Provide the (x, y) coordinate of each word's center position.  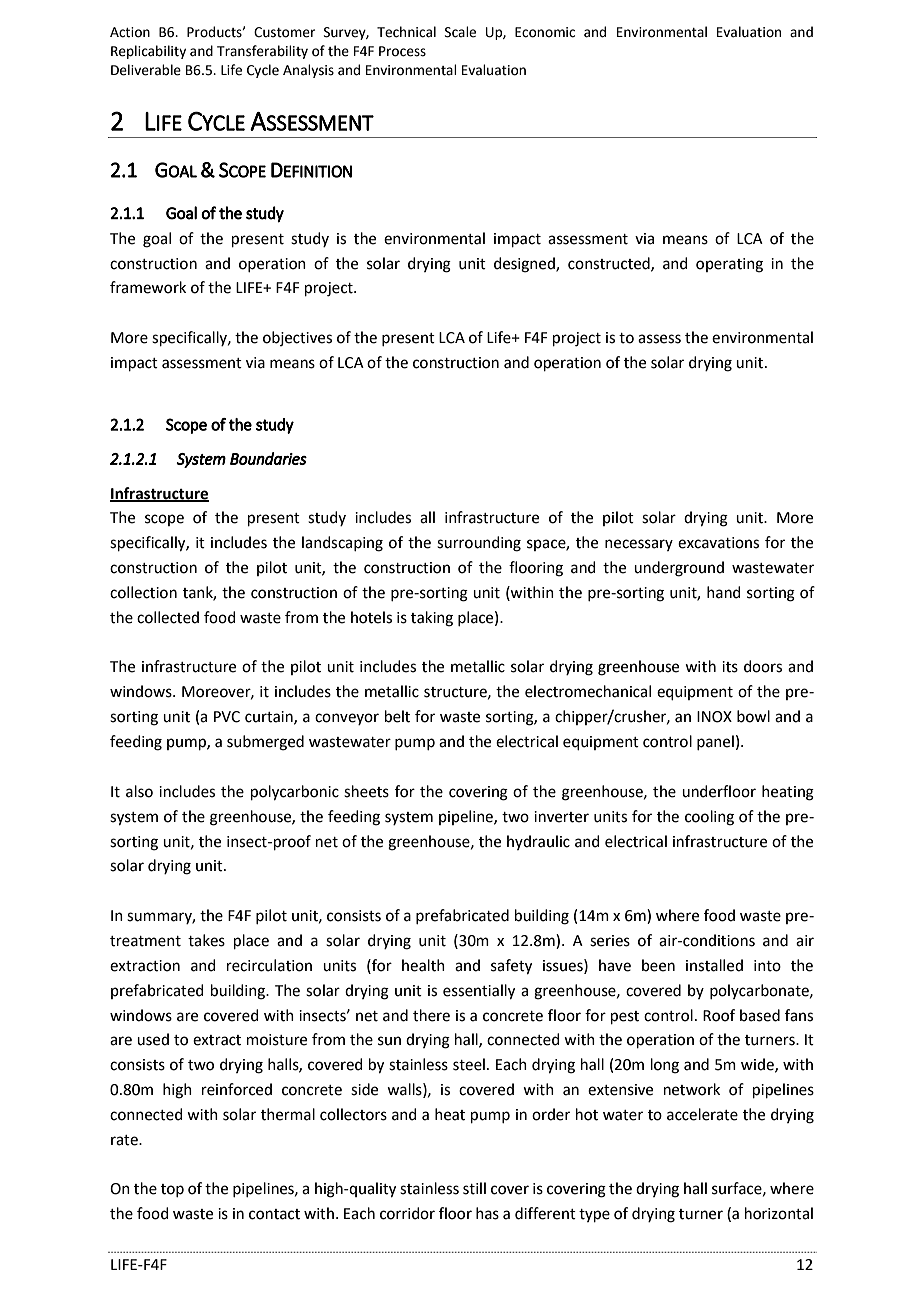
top (172, 1190)
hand (724, 592)
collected (168, 617)
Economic (545, 32)
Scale (460, 32)
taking (432, 619)
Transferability (262, 52)
